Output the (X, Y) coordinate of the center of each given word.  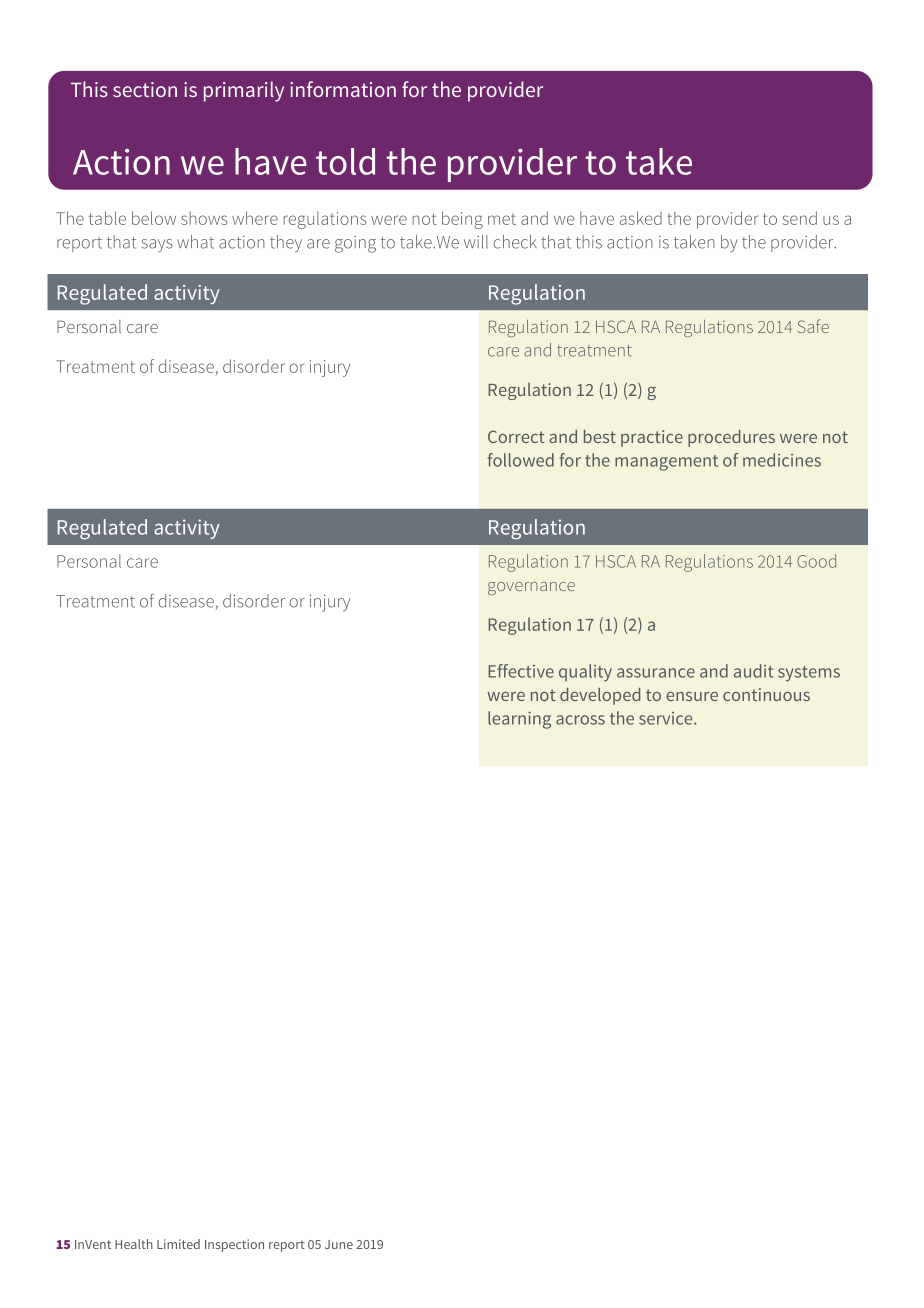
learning (519, 720)
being (462, 220)
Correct (516, 436)
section (145, 89)
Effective (521, 671)
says (157, 245)
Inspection (234, 1245)
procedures (731, 438)
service (667, 718)
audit (753, 671)
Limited (178, 1244)
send (799, 218)
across (580, 720)
